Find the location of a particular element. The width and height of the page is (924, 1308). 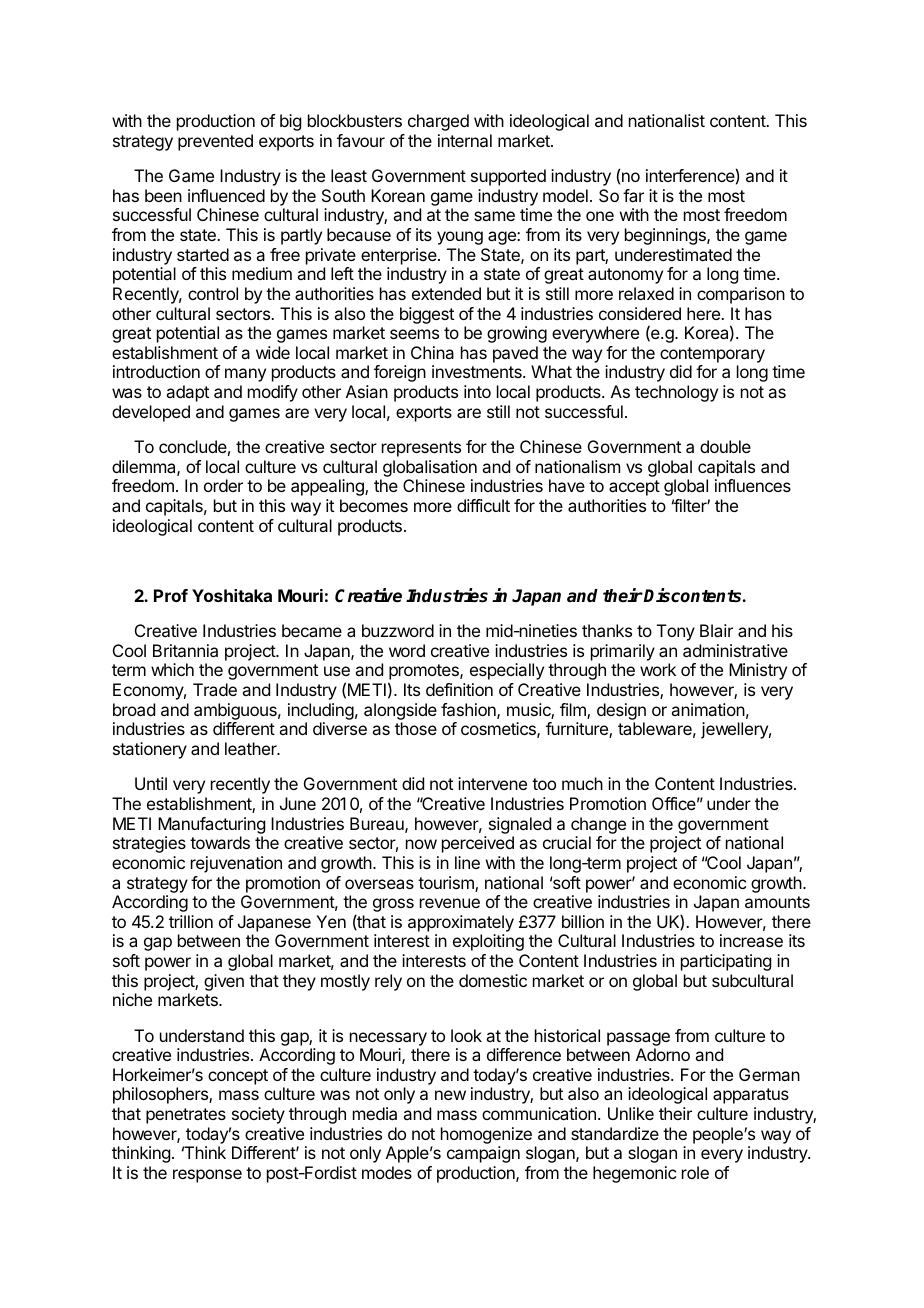

Britannia is located at coordinates (185, 650).
